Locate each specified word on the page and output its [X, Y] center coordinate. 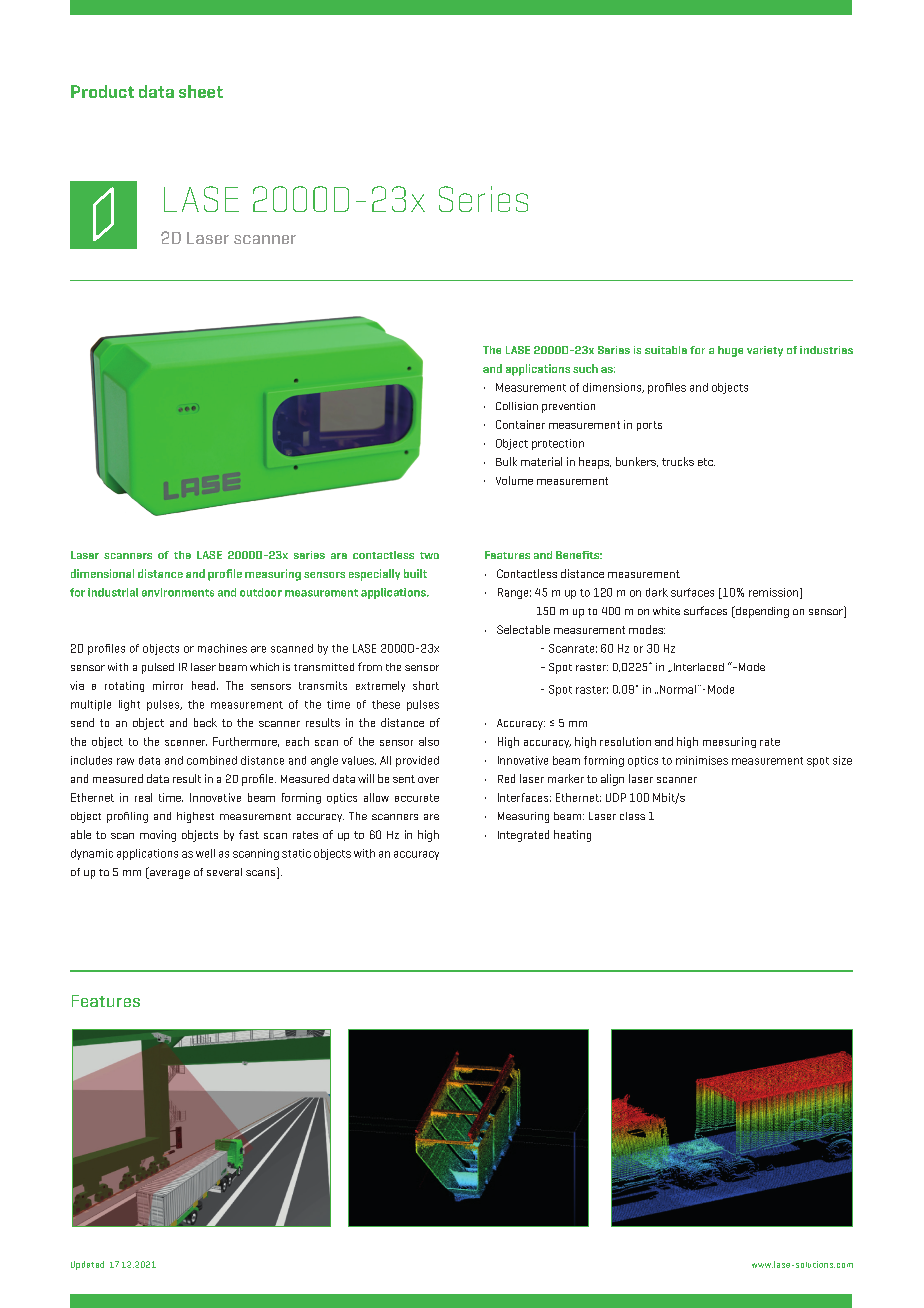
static [296, 853]
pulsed [158, 668]
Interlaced [697, 667]
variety [765, 351]
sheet [201, 91]
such [585, 368]
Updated [87, 1265]
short [426, 685]
